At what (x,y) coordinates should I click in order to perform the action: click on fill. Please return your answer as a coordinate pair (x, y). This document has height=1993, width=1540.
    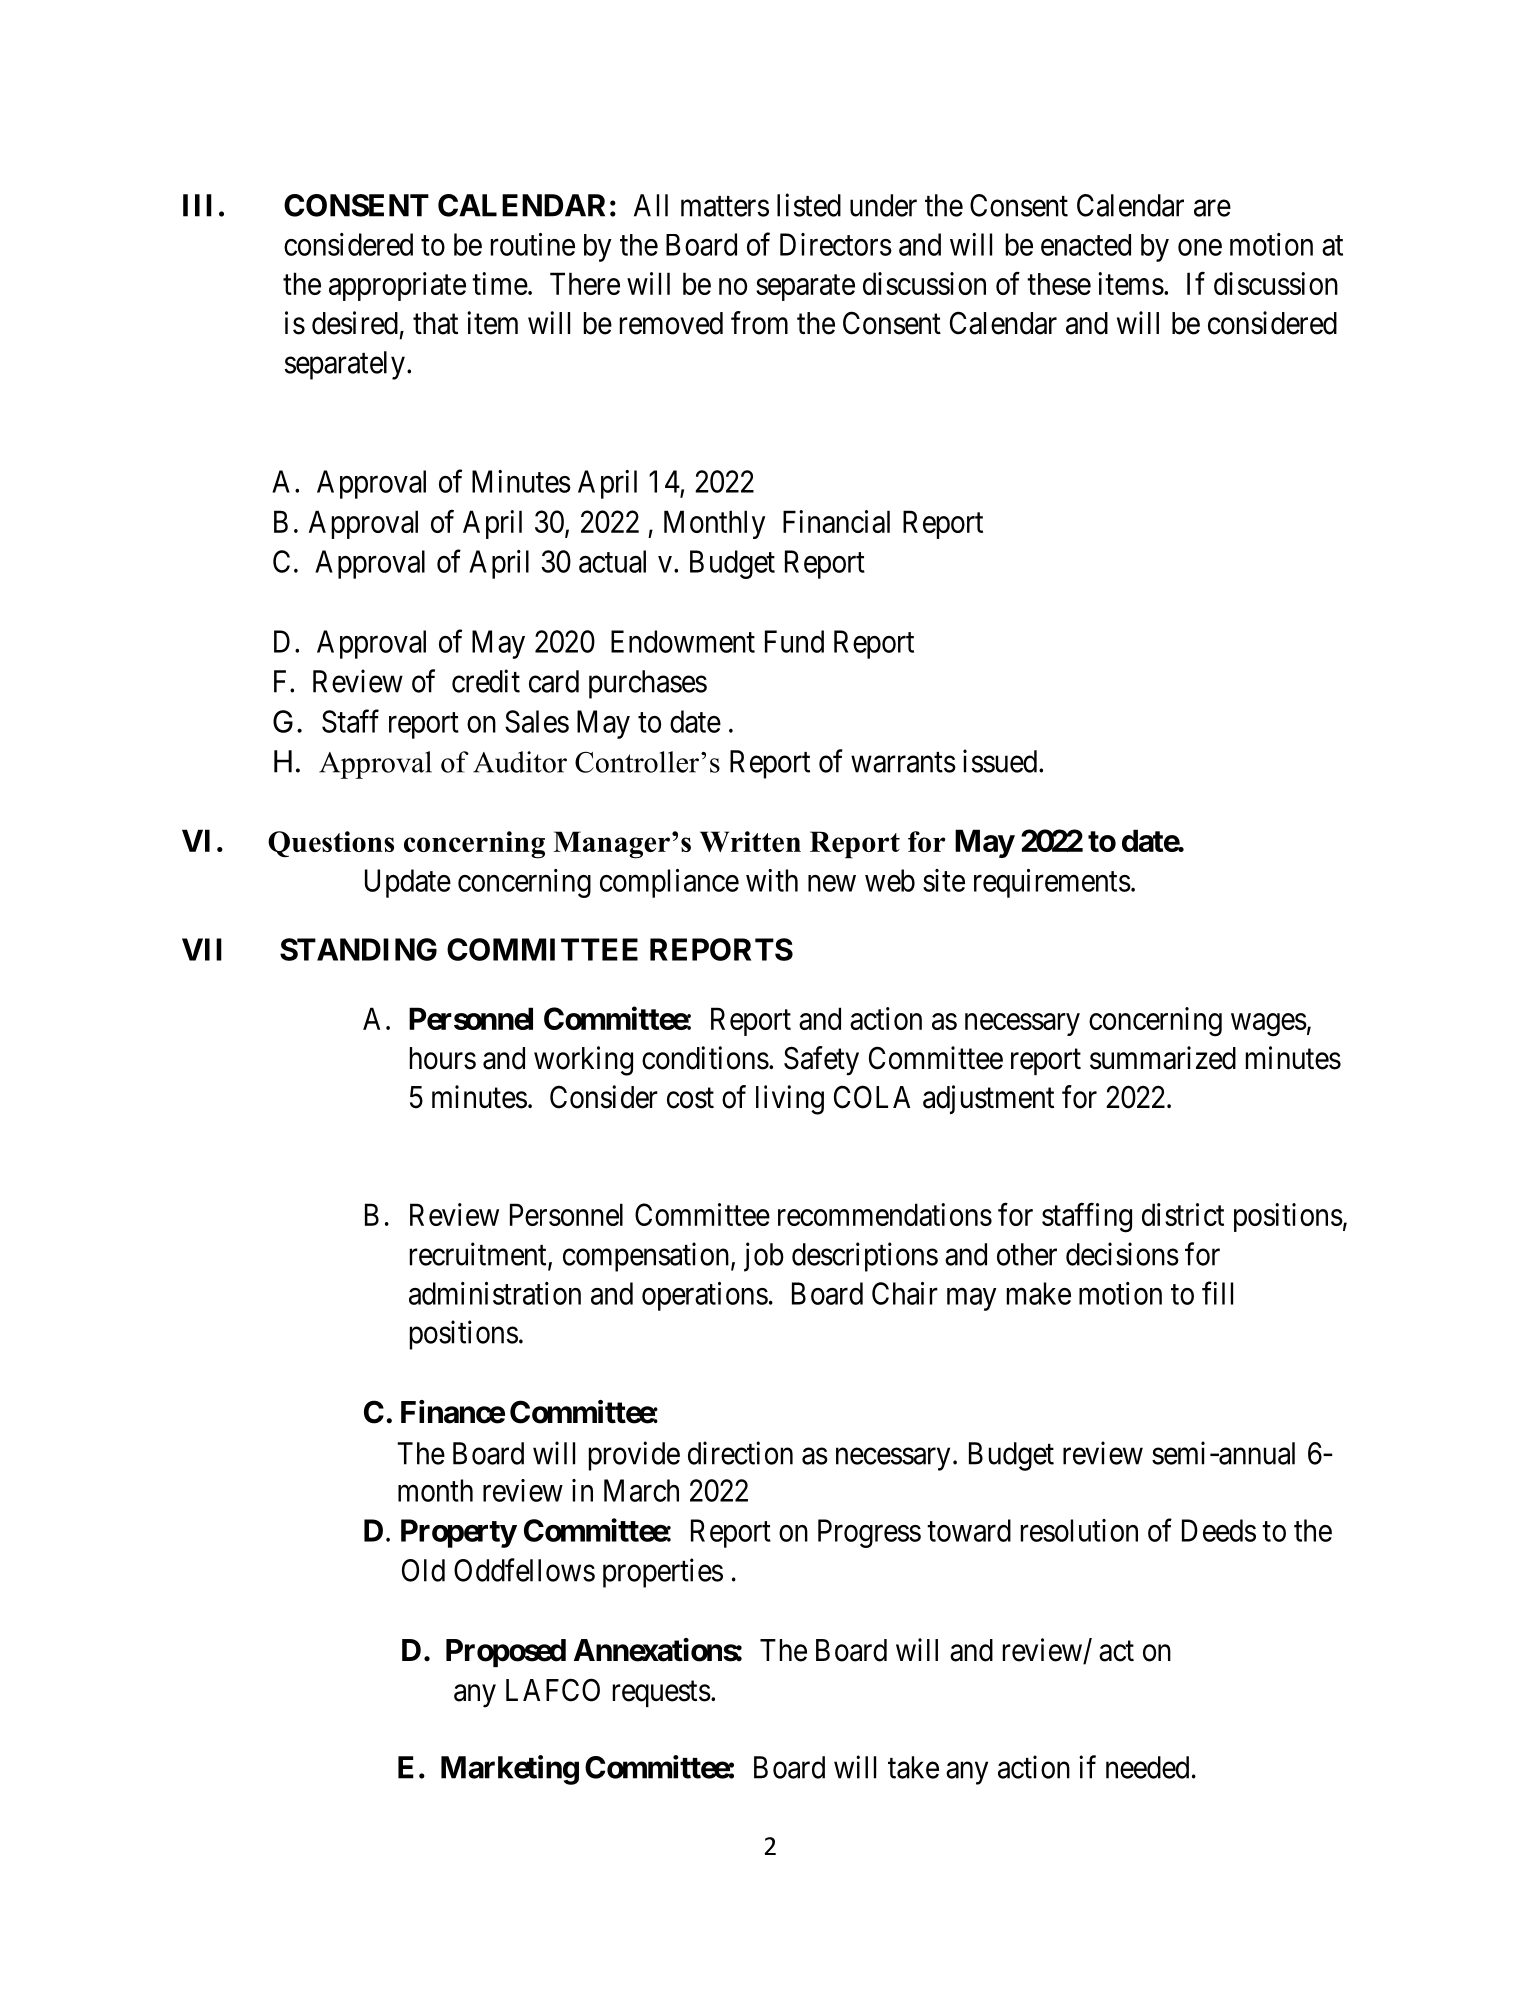
    Looking at the image, I should click on (1217, 1293).
